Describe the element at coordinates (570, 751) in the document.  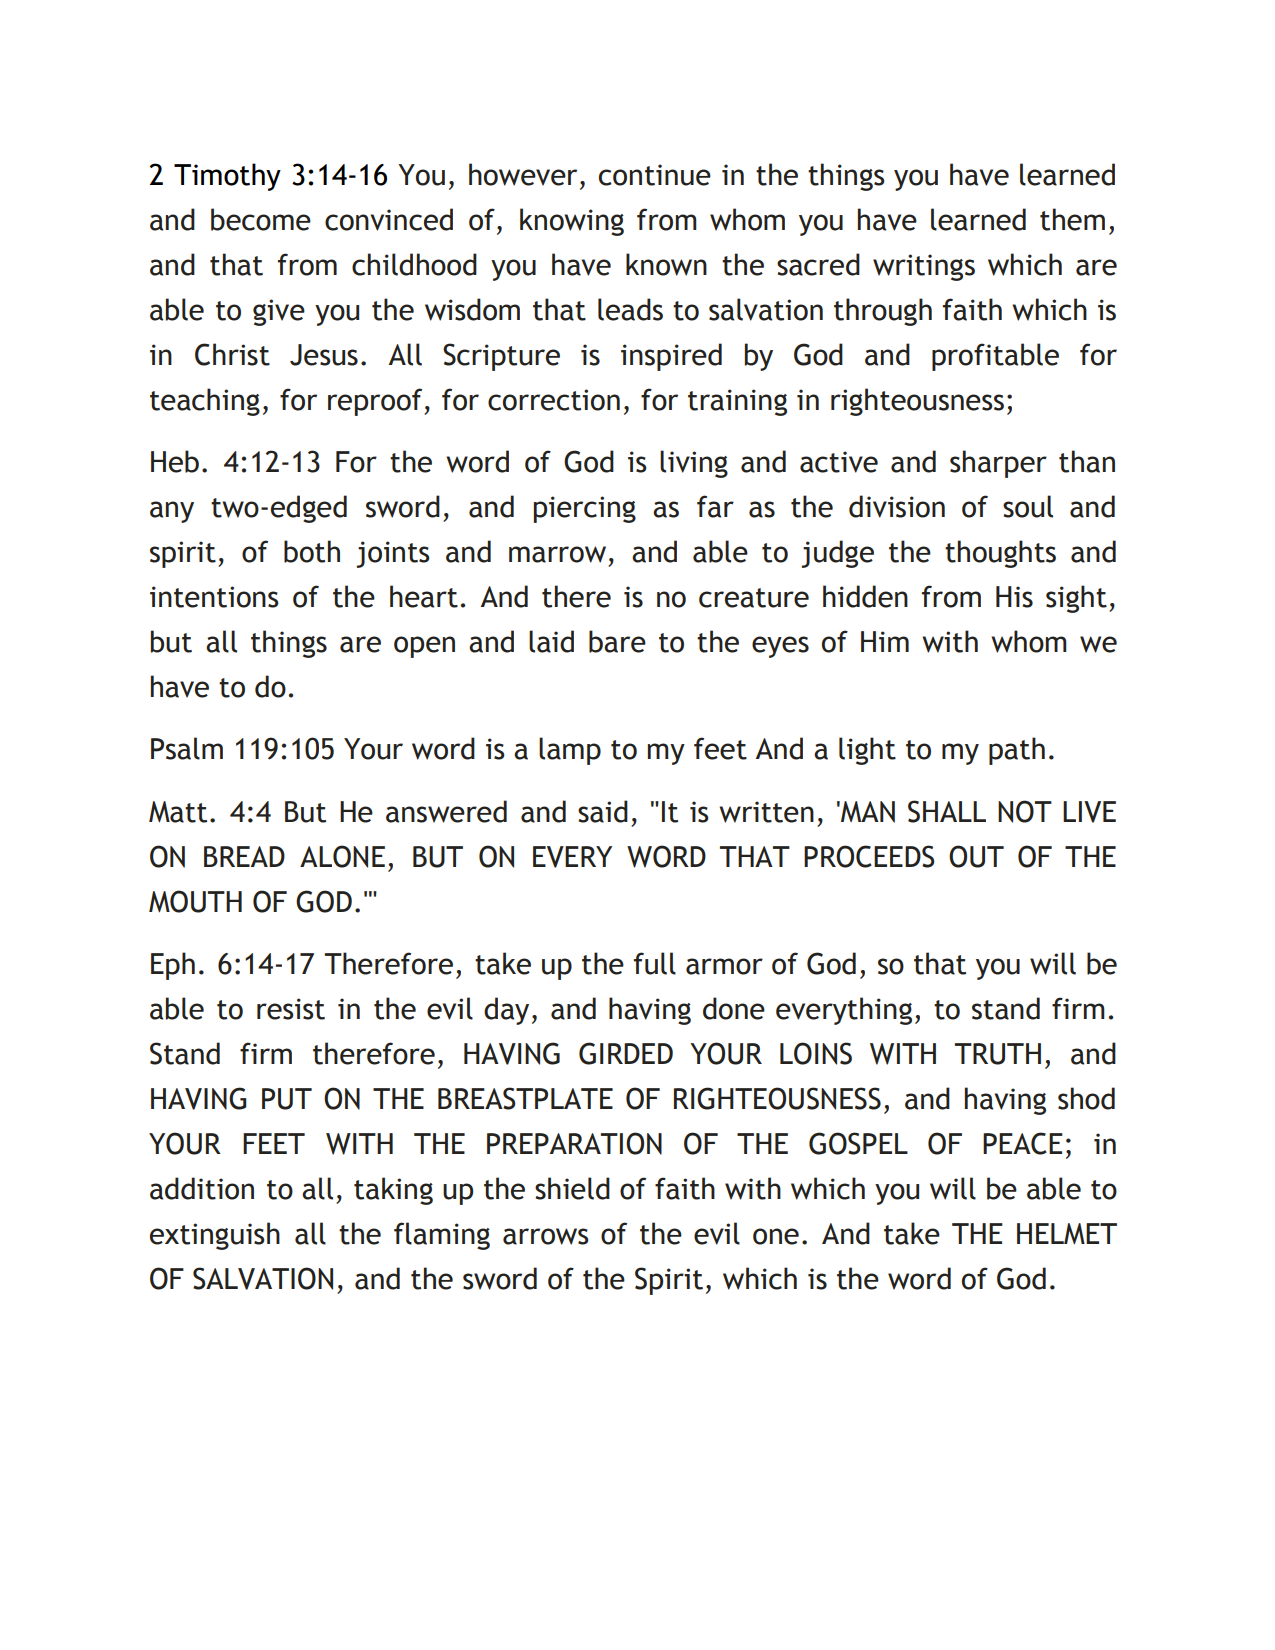
I see `lamp` at that location.
